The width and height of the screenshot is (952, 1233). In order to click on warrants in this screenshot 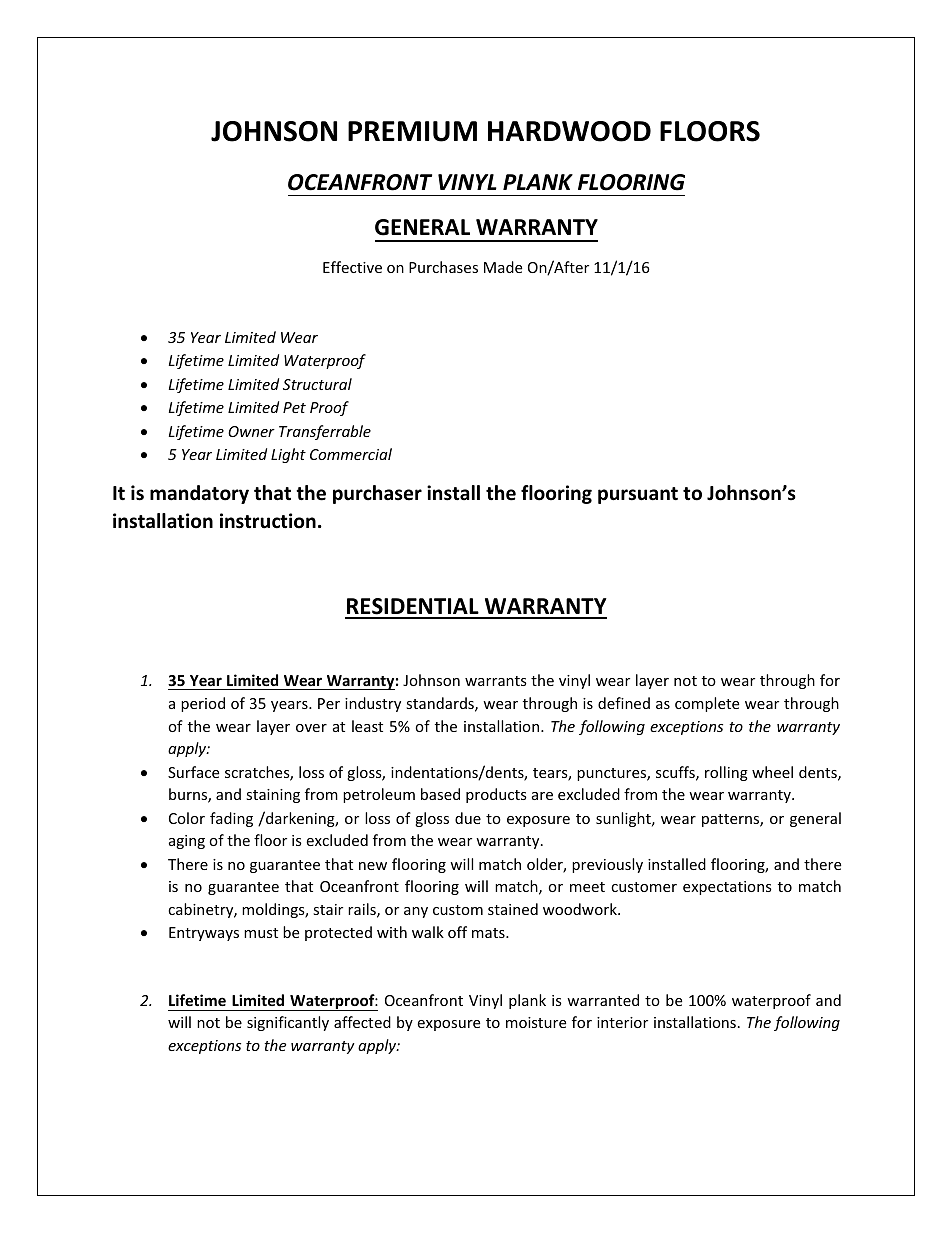, I will do `click(496, 681)`.
